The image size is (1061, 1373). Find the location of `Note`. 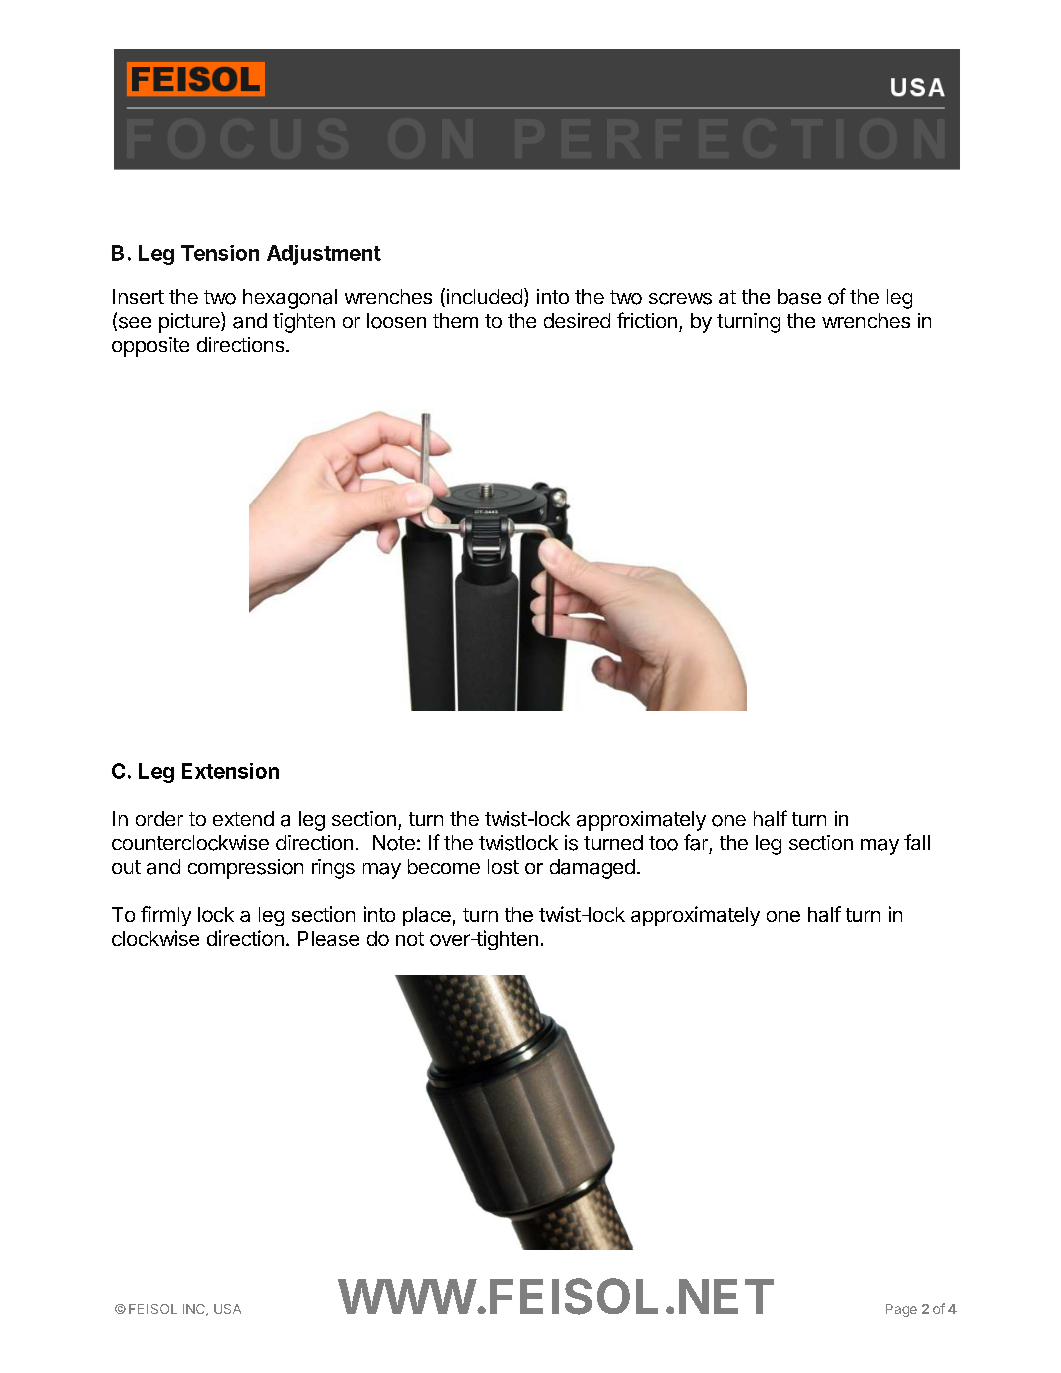

Note is located at coordinates (394, 843).
